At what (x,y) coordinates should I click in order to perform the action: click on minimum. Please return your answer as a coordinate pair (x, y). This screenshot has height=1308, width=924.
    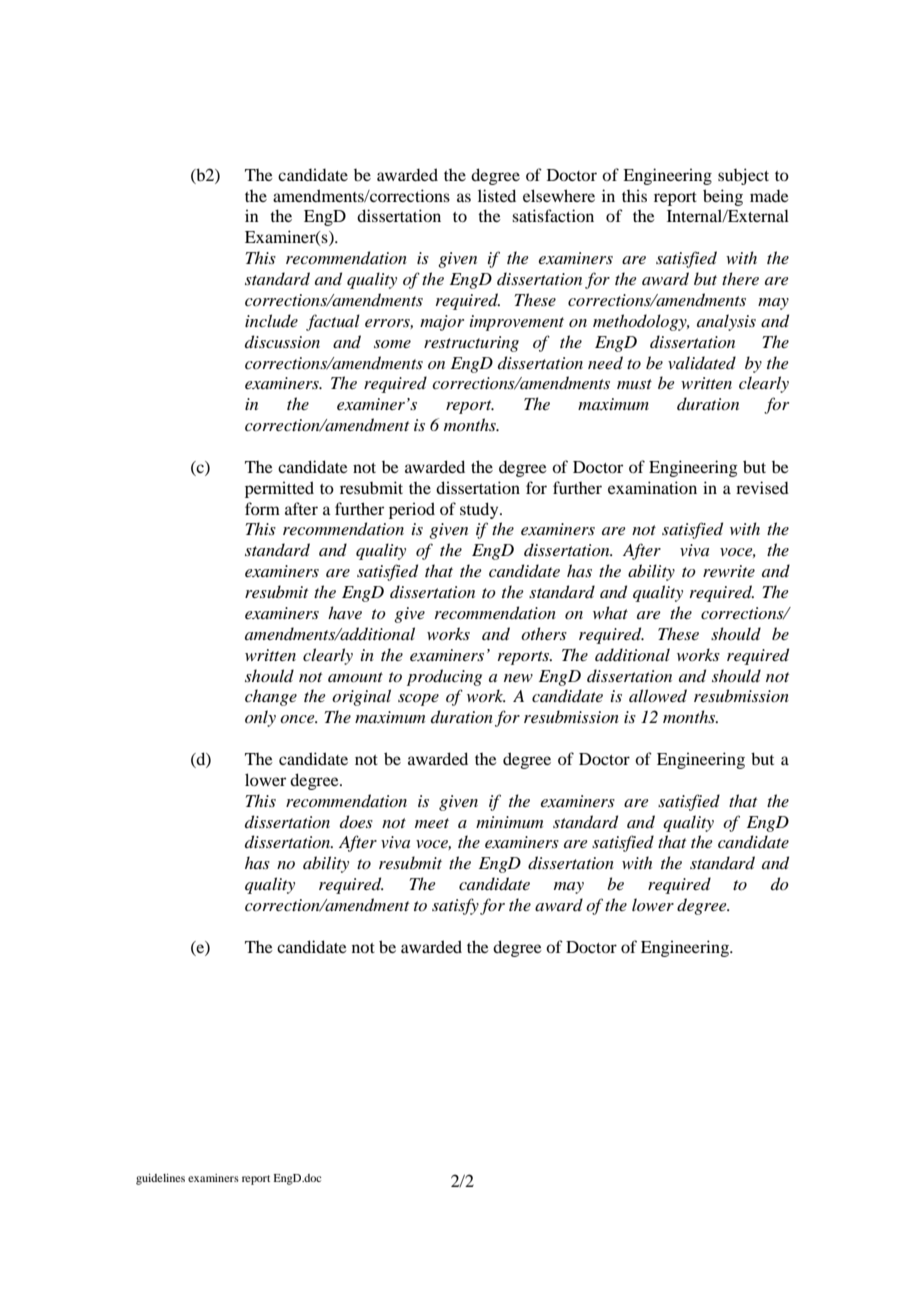
    Looking at the image, I should click on (509, 822).
